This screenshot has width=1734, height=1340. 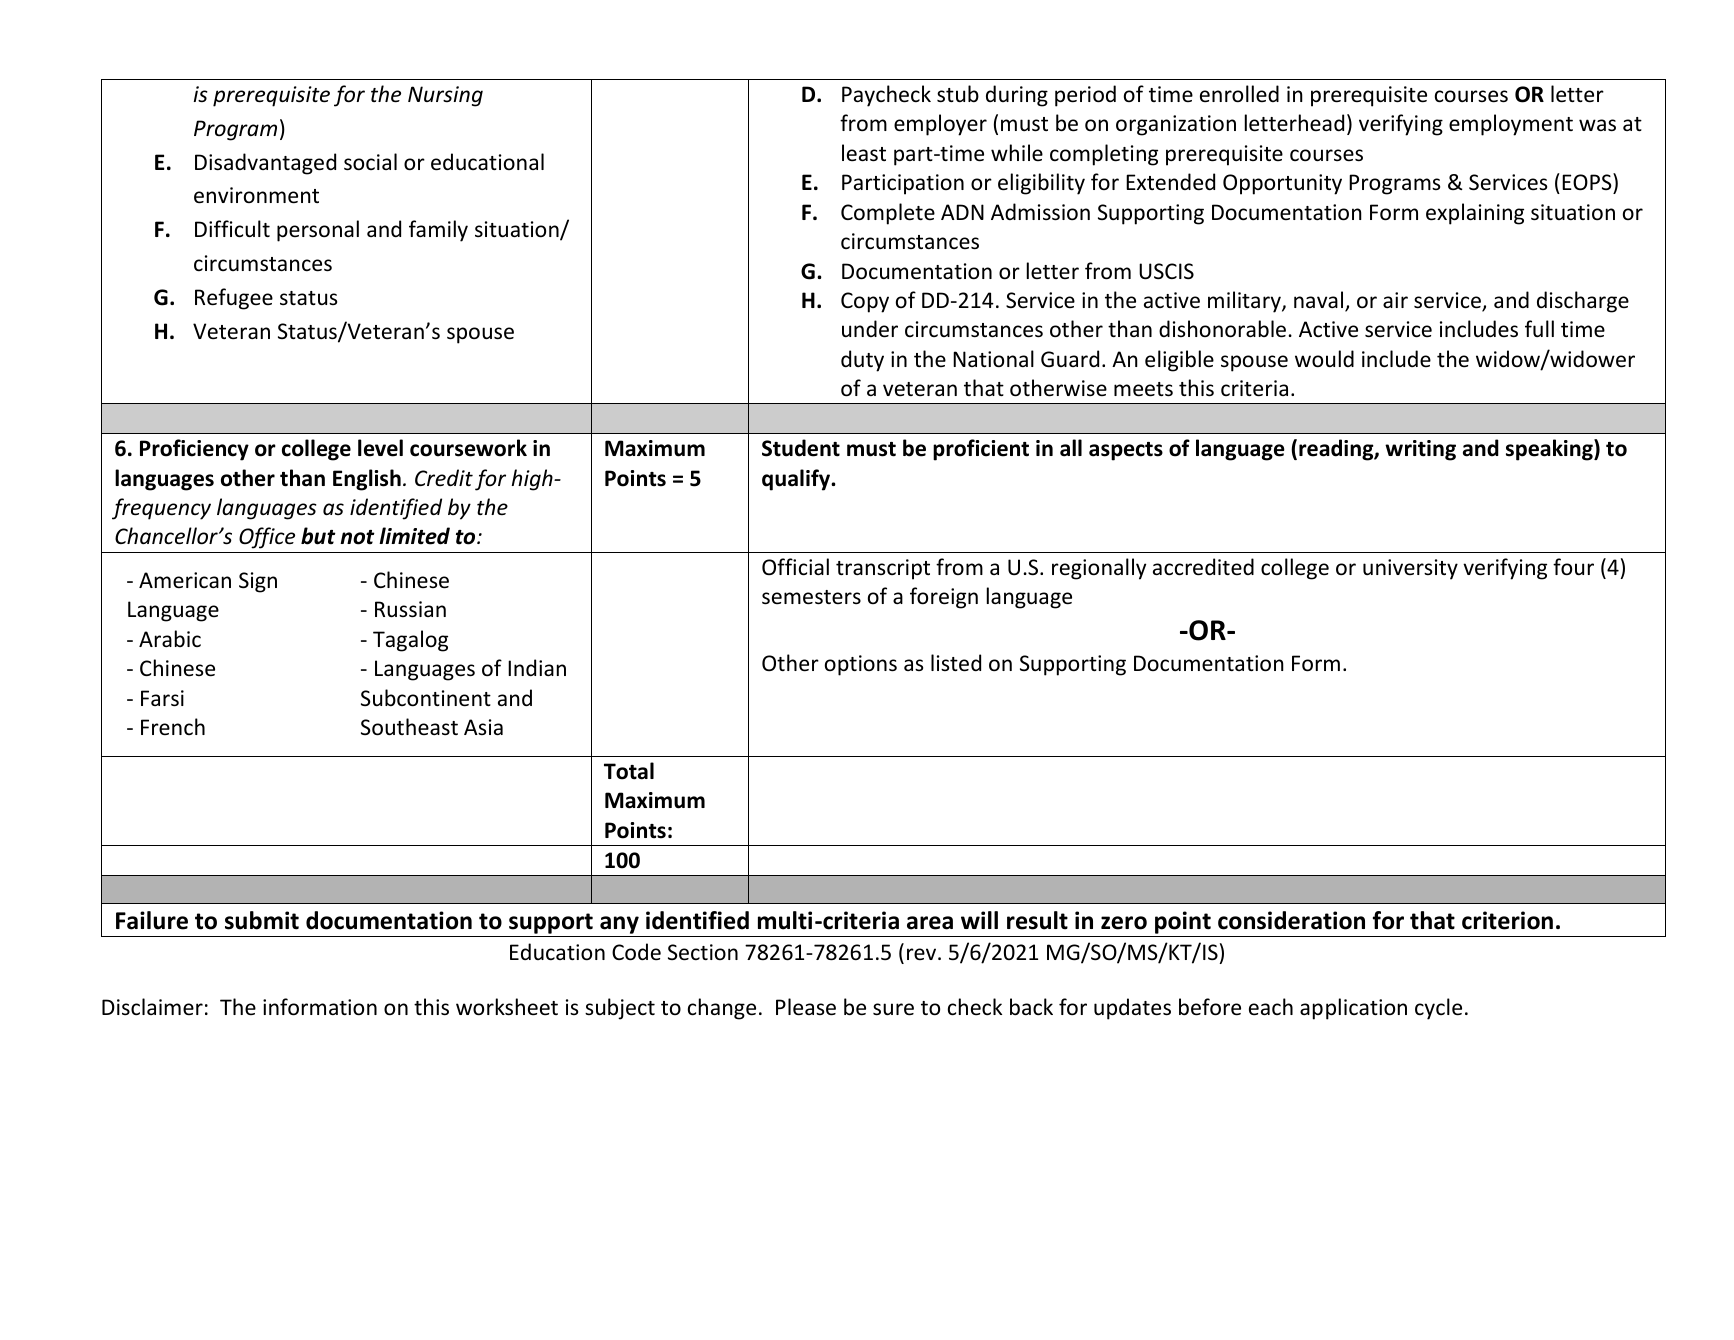 I want to click on under, so click(x=870, y=329).
